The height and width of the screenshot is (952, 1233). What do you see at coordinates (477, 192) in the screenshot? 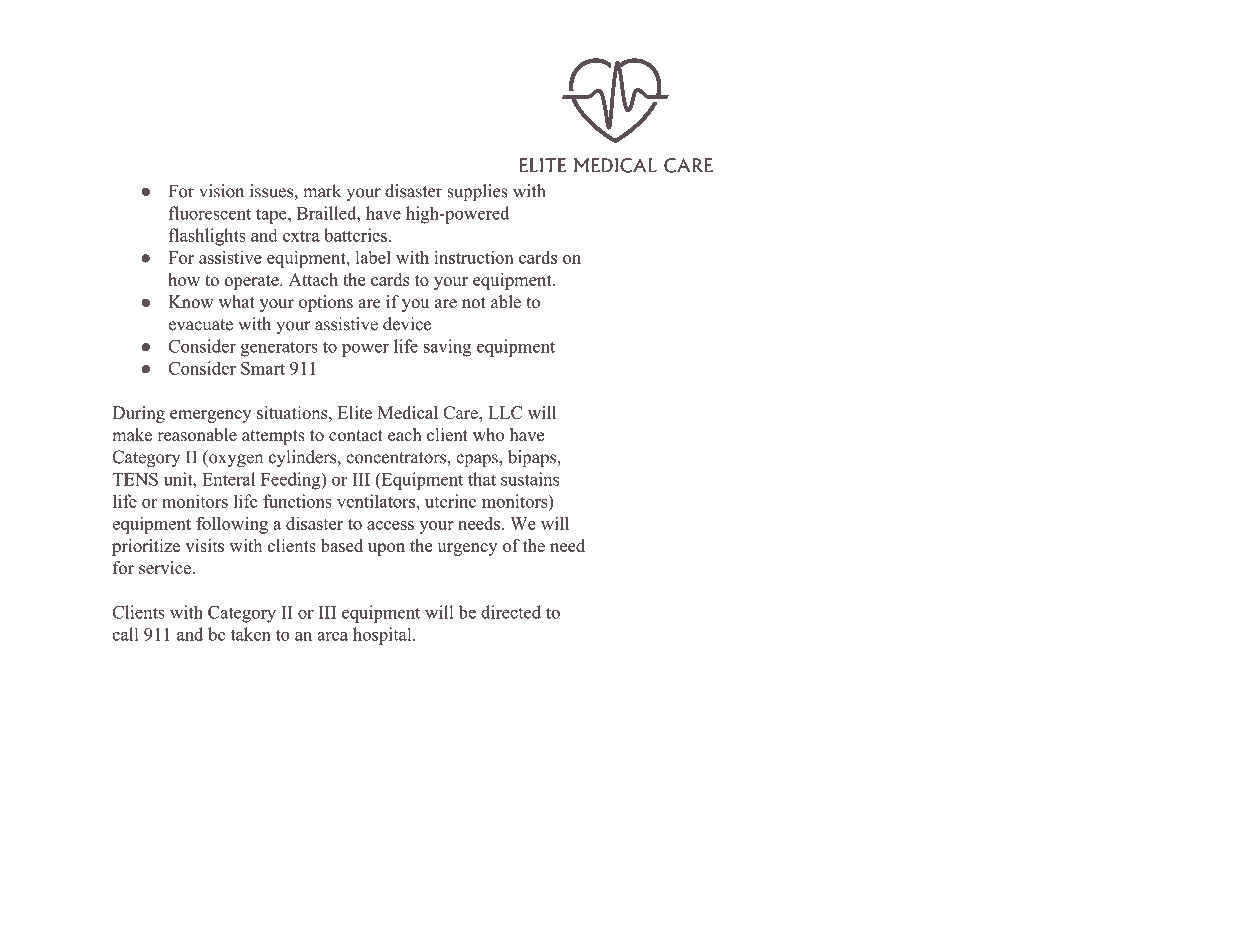
I see `supplies` at bounding box center [477, 192].
